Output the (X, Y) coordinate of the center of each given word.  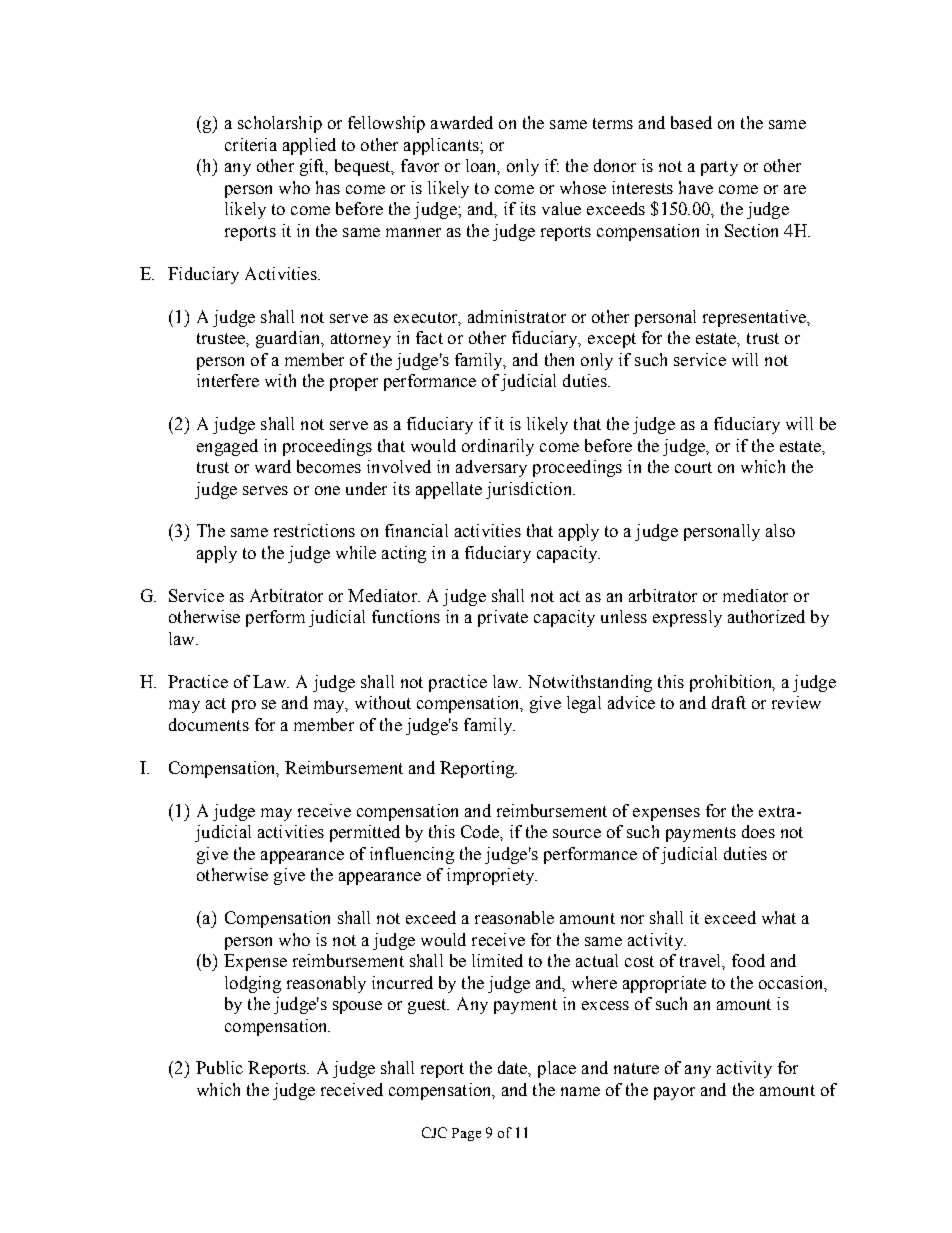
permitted (365, 833)
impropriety (492, 876)
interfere (228, 380)
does (758, 831)
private (503, 618)
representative (756, 318)
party (719, 168)
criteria (251, 144)
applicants (442, 146)
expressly (687, 618)
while (356, 552)
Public (219, 1067)
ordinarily (498, 447)
